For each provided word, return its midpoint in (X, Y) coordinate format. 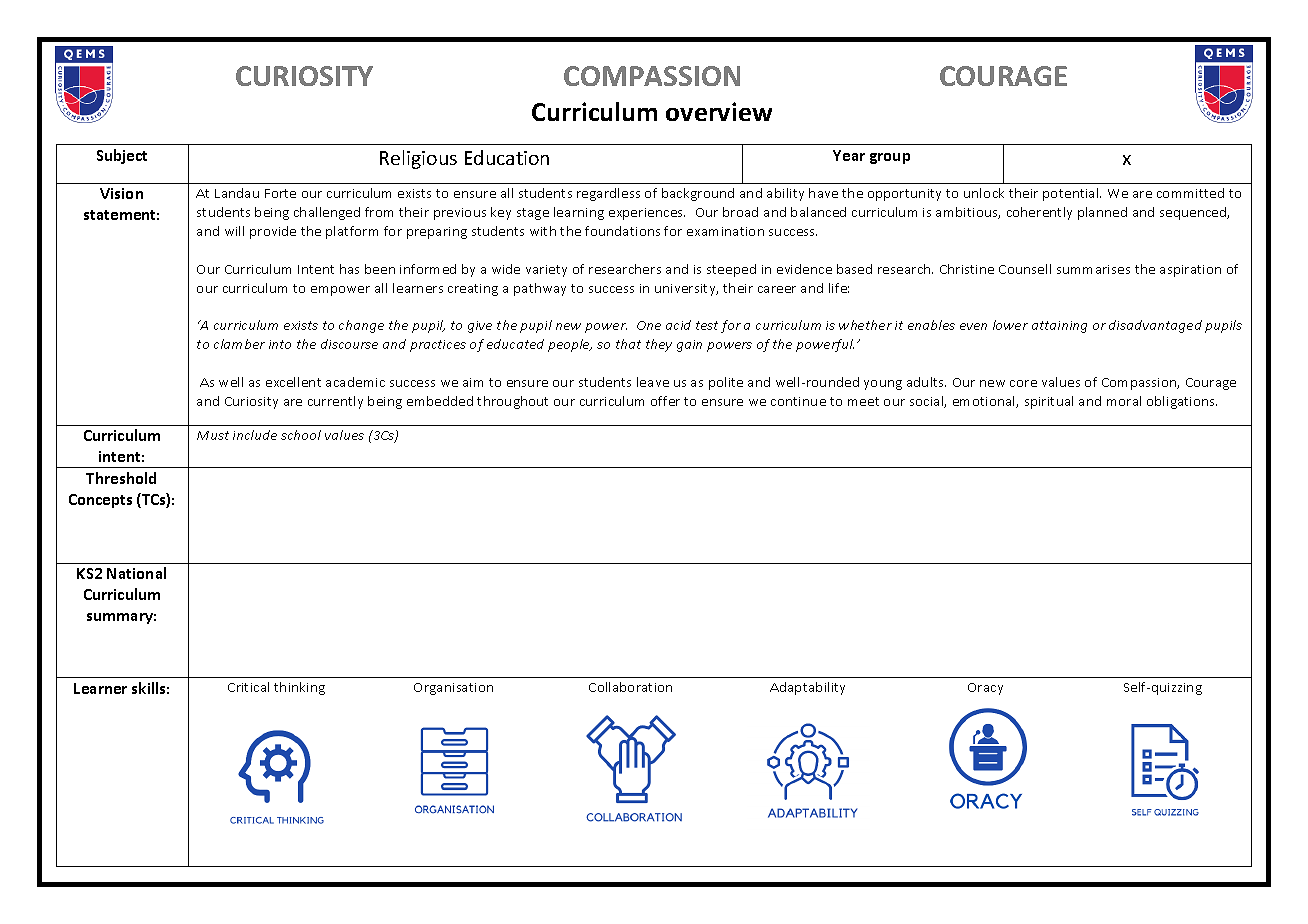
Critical (248, 687)
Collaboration (630, 687)
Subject (122, 156)
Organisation (453, 689)
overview (719, 111)
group (890, 158)
